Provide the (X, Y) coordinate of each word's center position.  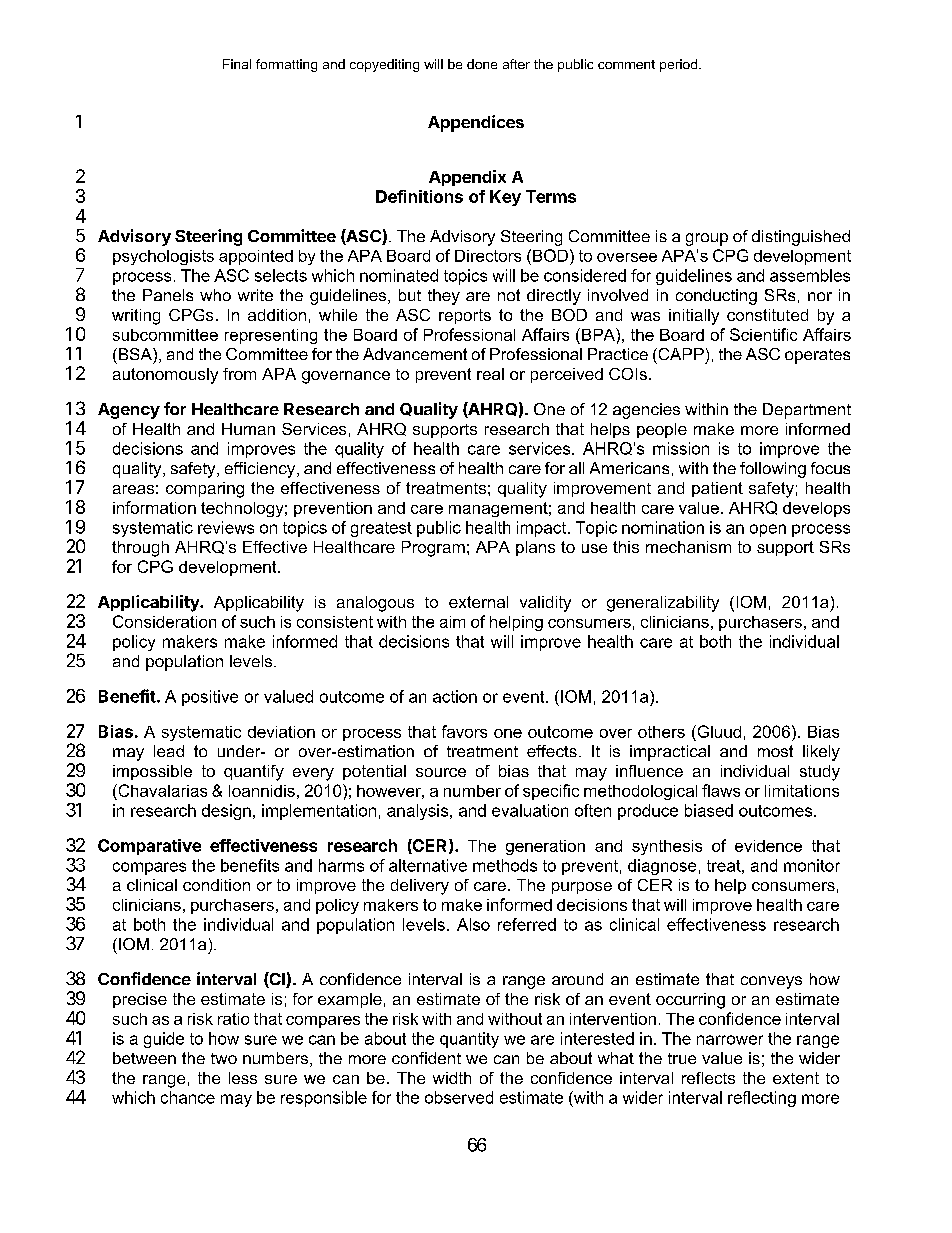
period (680, 65)
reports (465, 316)
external (478, 602)
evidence (768, 846)
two (224, 1058)
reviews (226, 527)
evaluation (530, 810)
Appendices (476, 123)
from (239, 374)
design (226, 812)
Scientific (763, 334)
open (768, 530)
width (452, 1078)
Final (237, 64)
